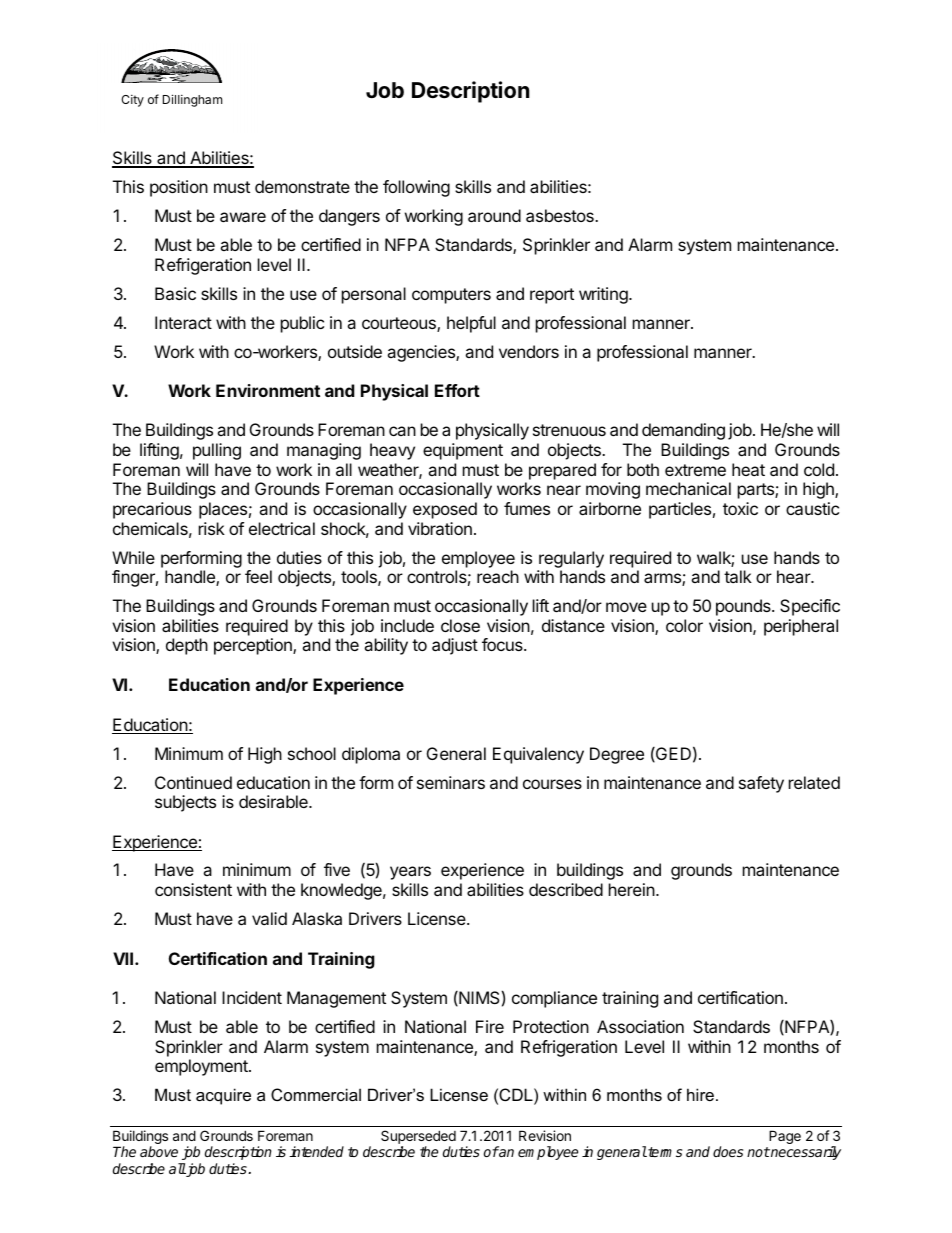  I want to click on following, so click(416, 188).
